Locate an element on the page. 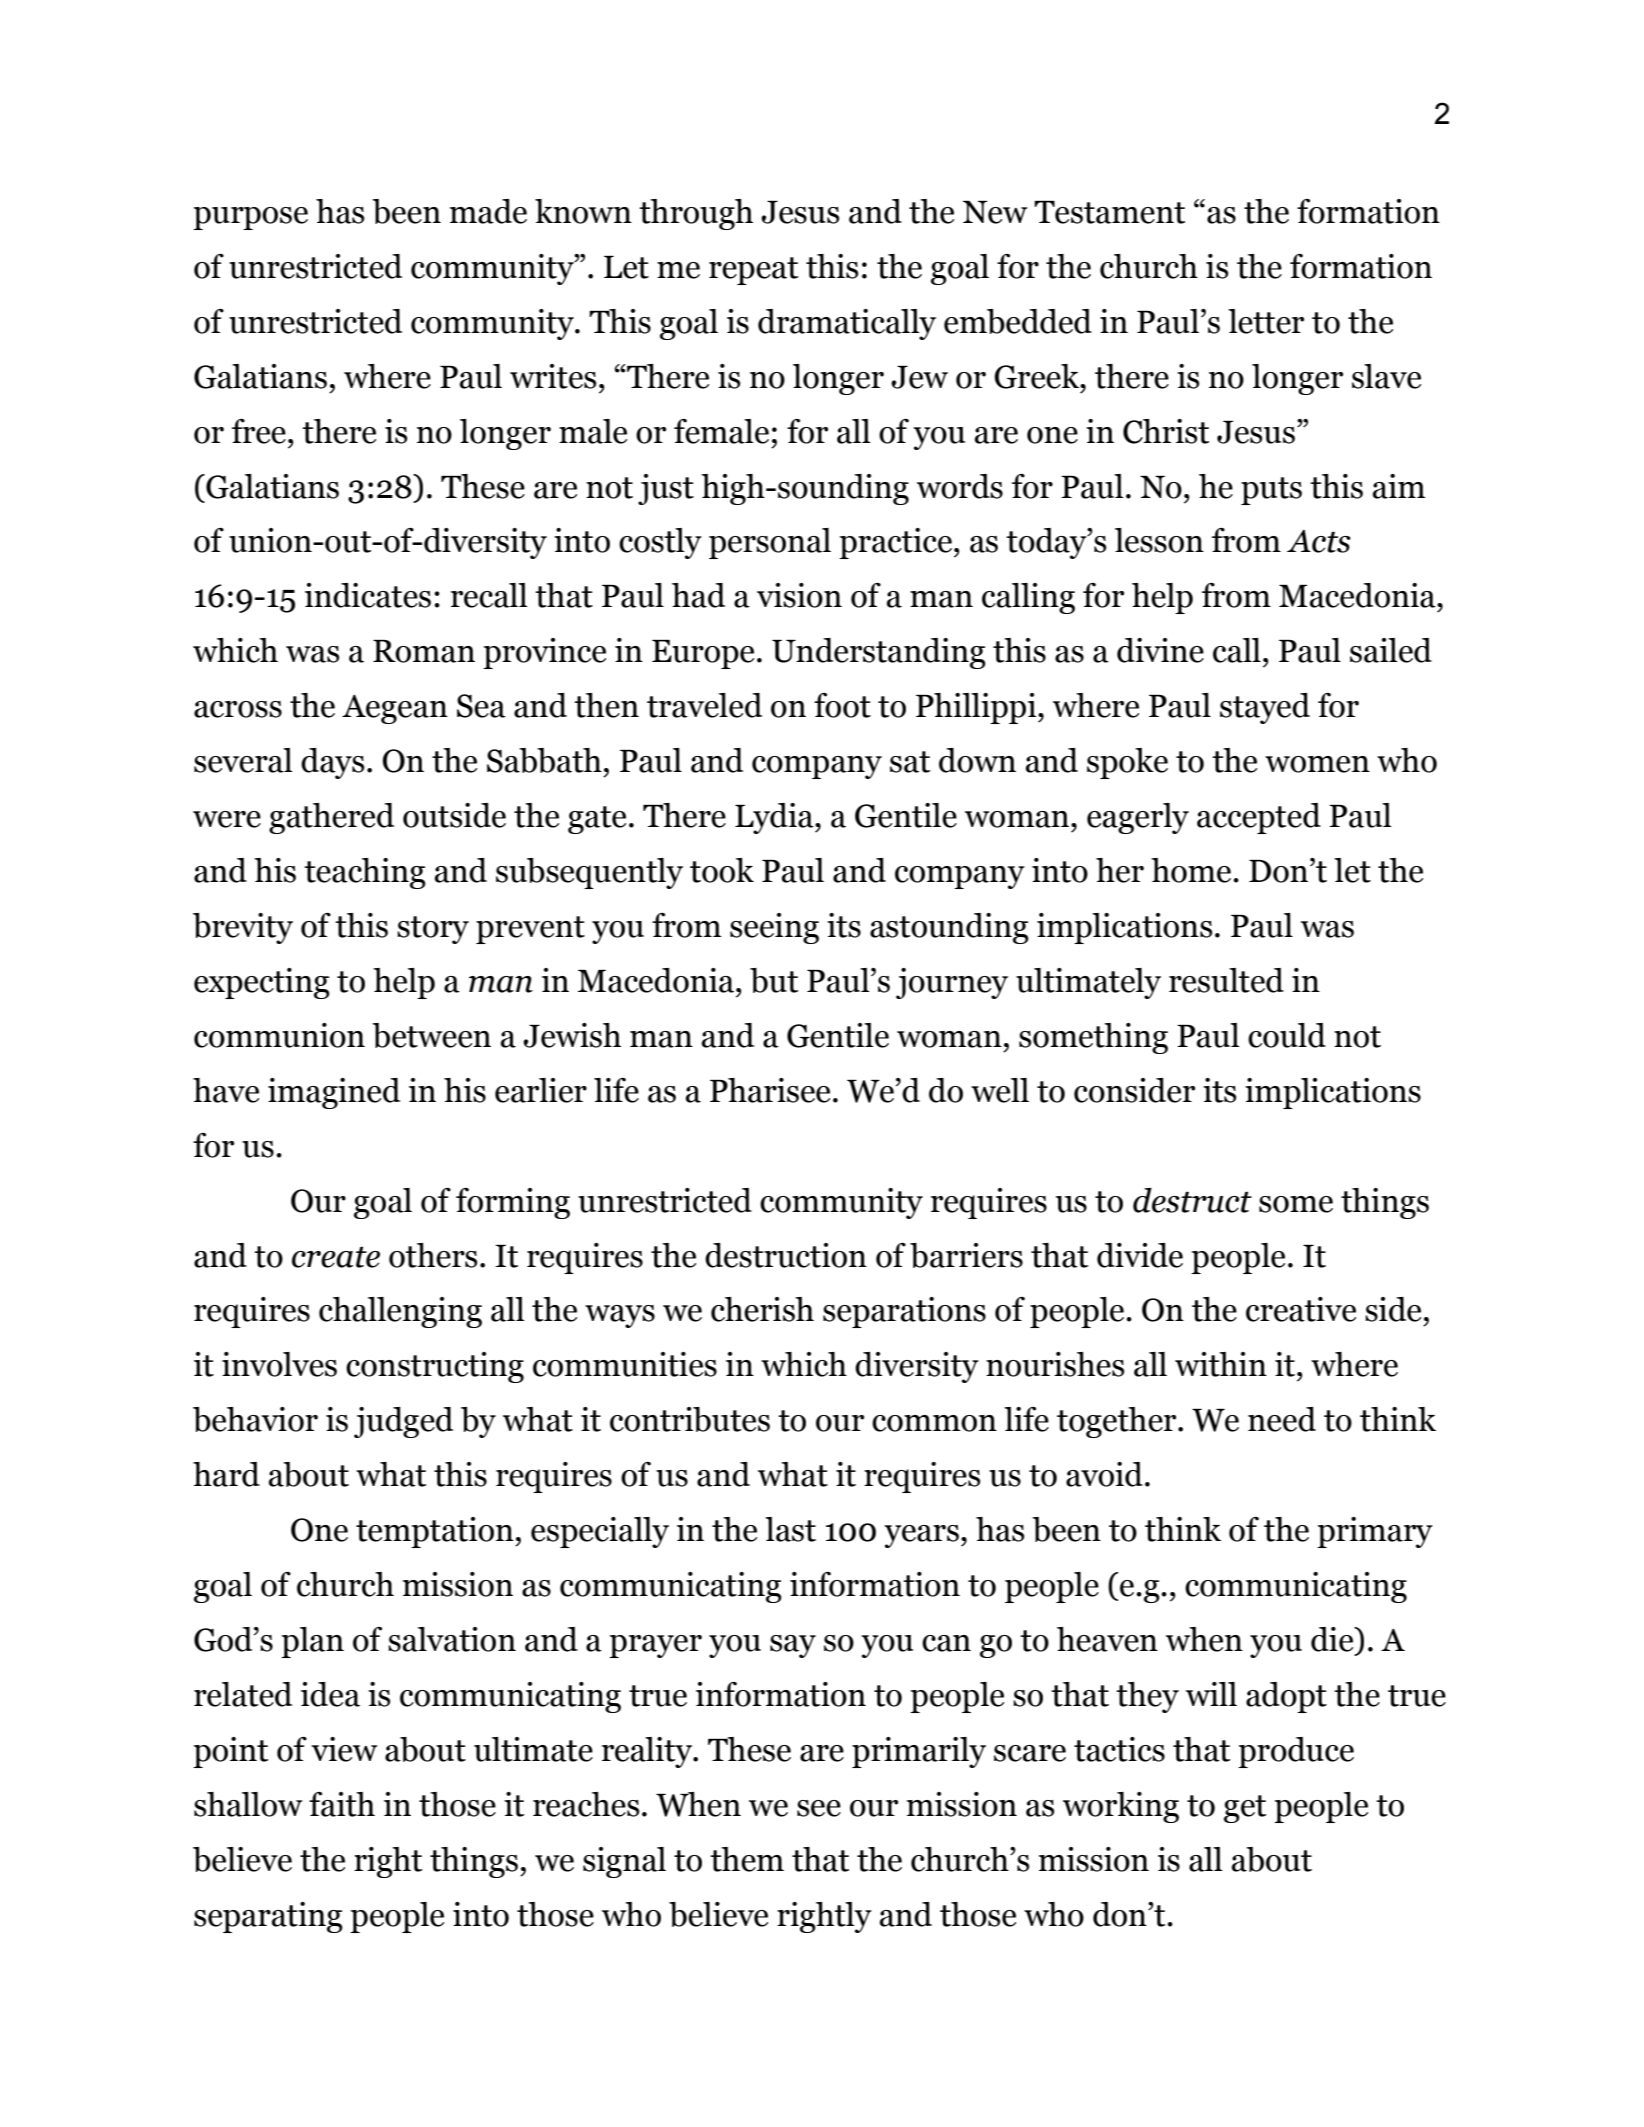 This page has height=2127, width=1644. judged is located at coordinates (403, 1422).
